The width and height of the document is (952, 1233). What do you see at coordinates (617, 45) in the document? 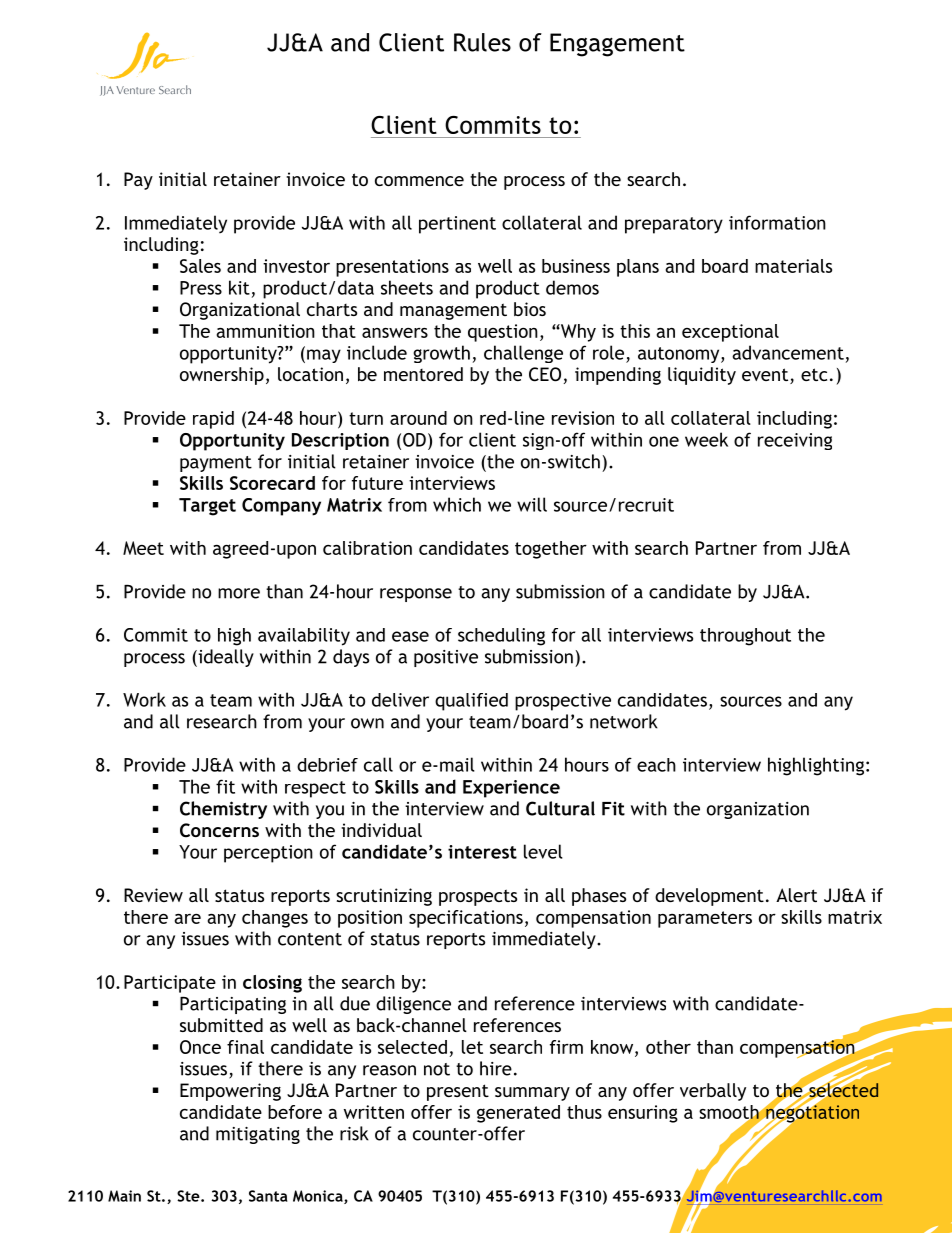
I see `Engagement` at bounding box center [617, 45].
